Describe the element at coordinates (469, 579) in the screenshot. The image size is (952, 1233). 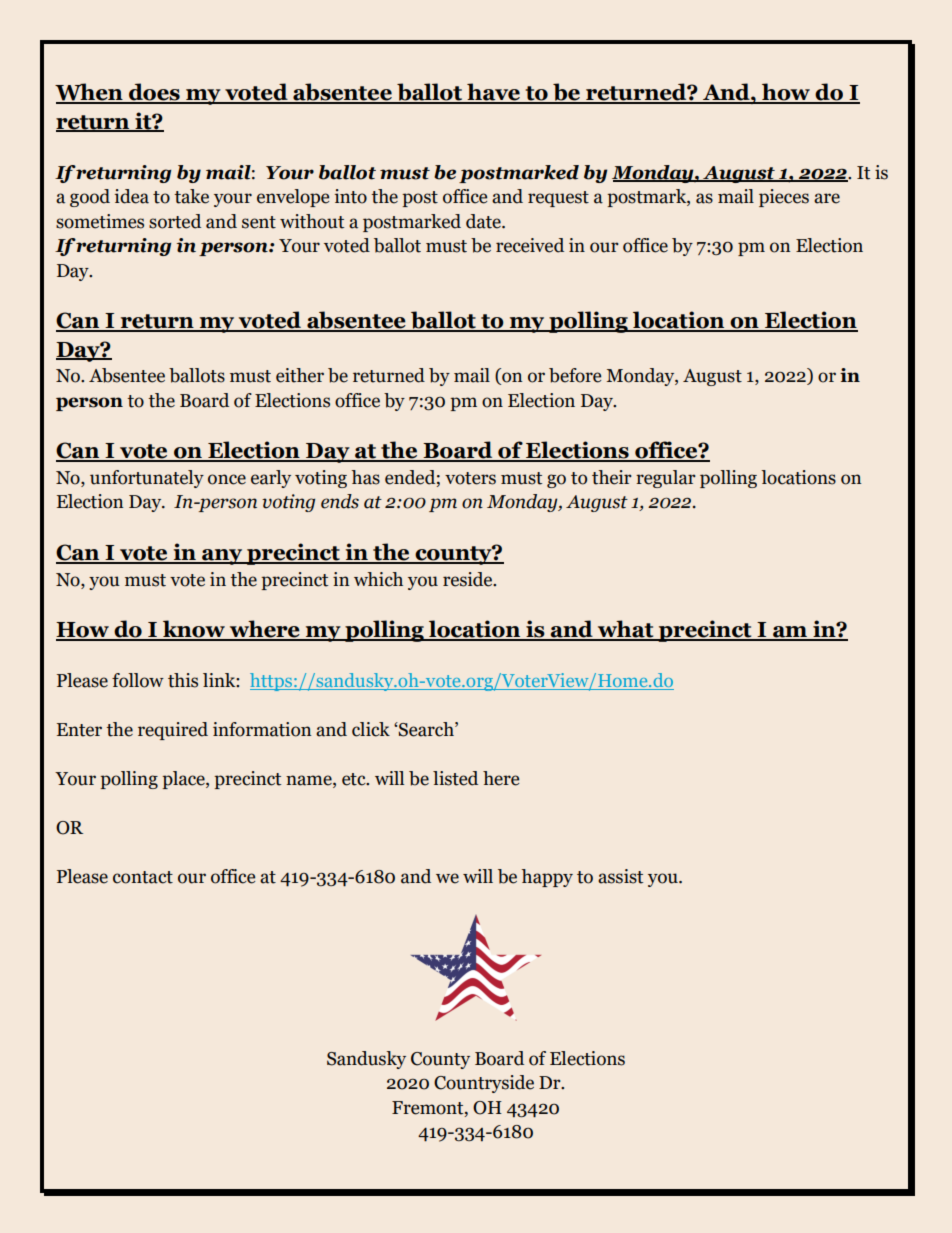
I see `reside` at that location.
